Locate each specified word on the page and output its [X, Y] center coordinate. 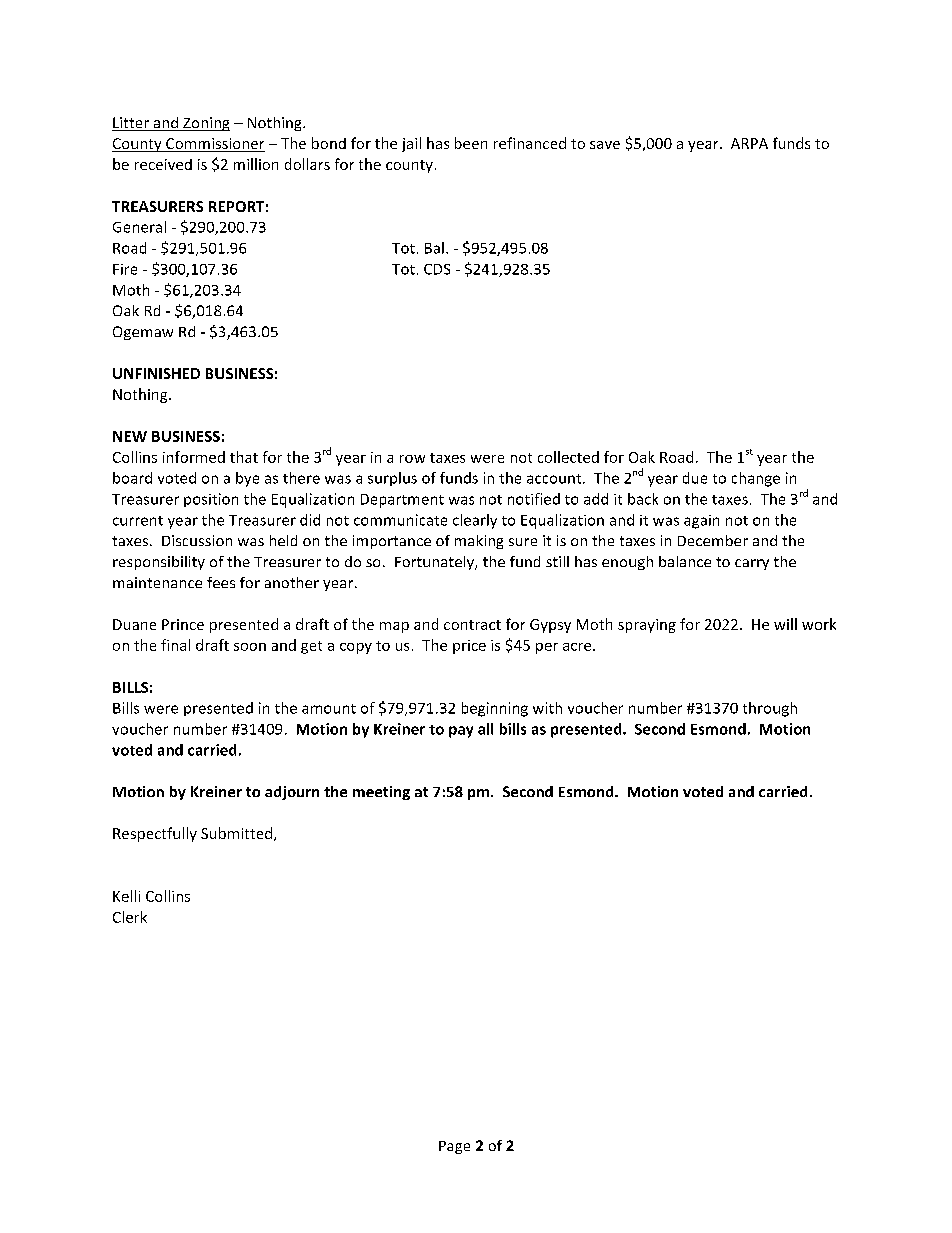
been [471, 143]
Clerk [130, 917]
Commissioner [214, 145]
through [770, 709]
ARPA [749, 143]
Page [454, 1147]
